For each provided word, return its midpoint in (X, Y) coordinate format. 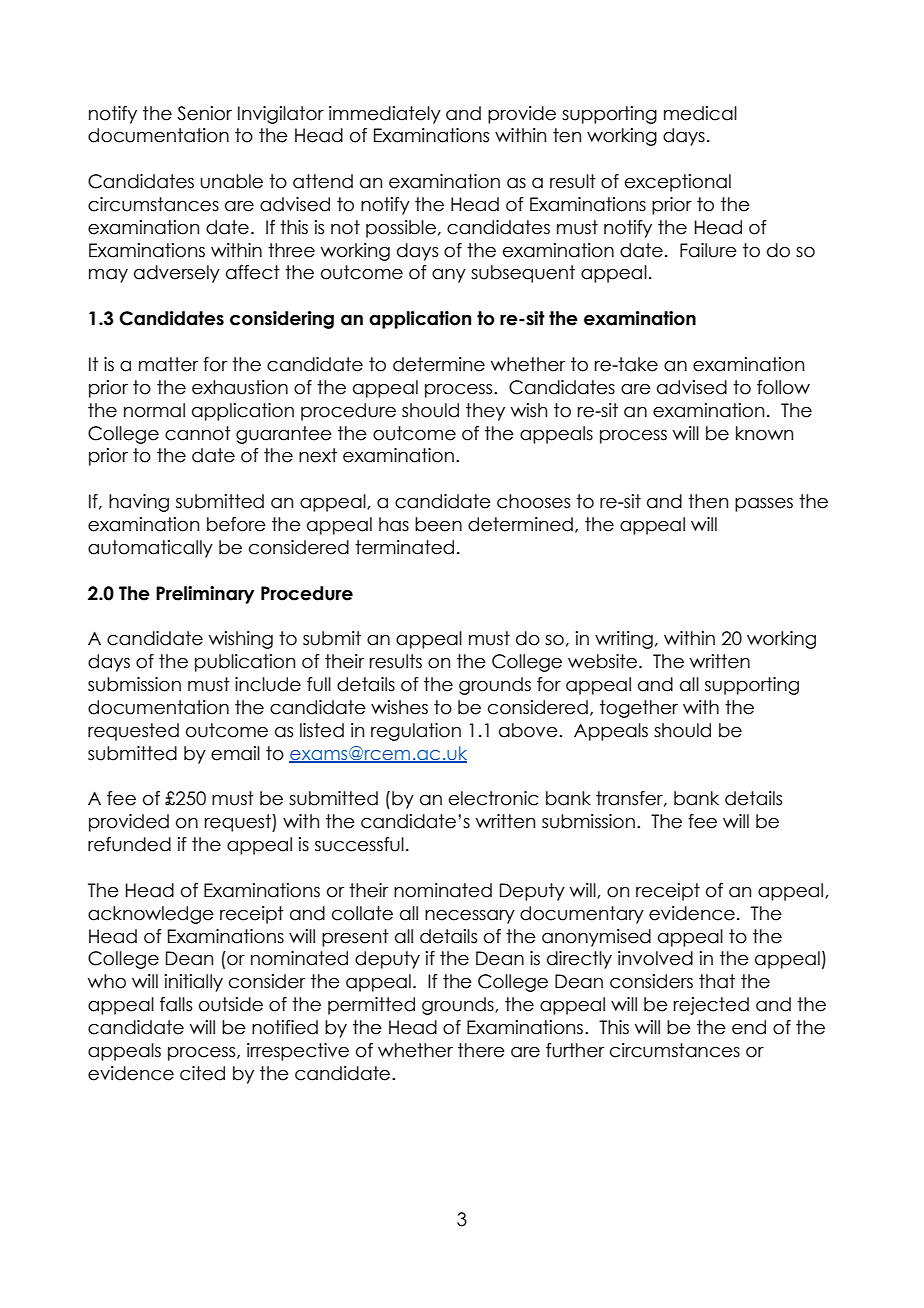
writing (624, 640)
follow (783, 387)
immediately (385, 115)
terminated (404, 547)
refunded (129, 844)
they (485, 412)
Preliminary (205, 595)
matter (168, 364)
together (639, 709)
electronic (493, 798)
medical (700, 113)
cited (202, 1073)
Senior (204, 113)
